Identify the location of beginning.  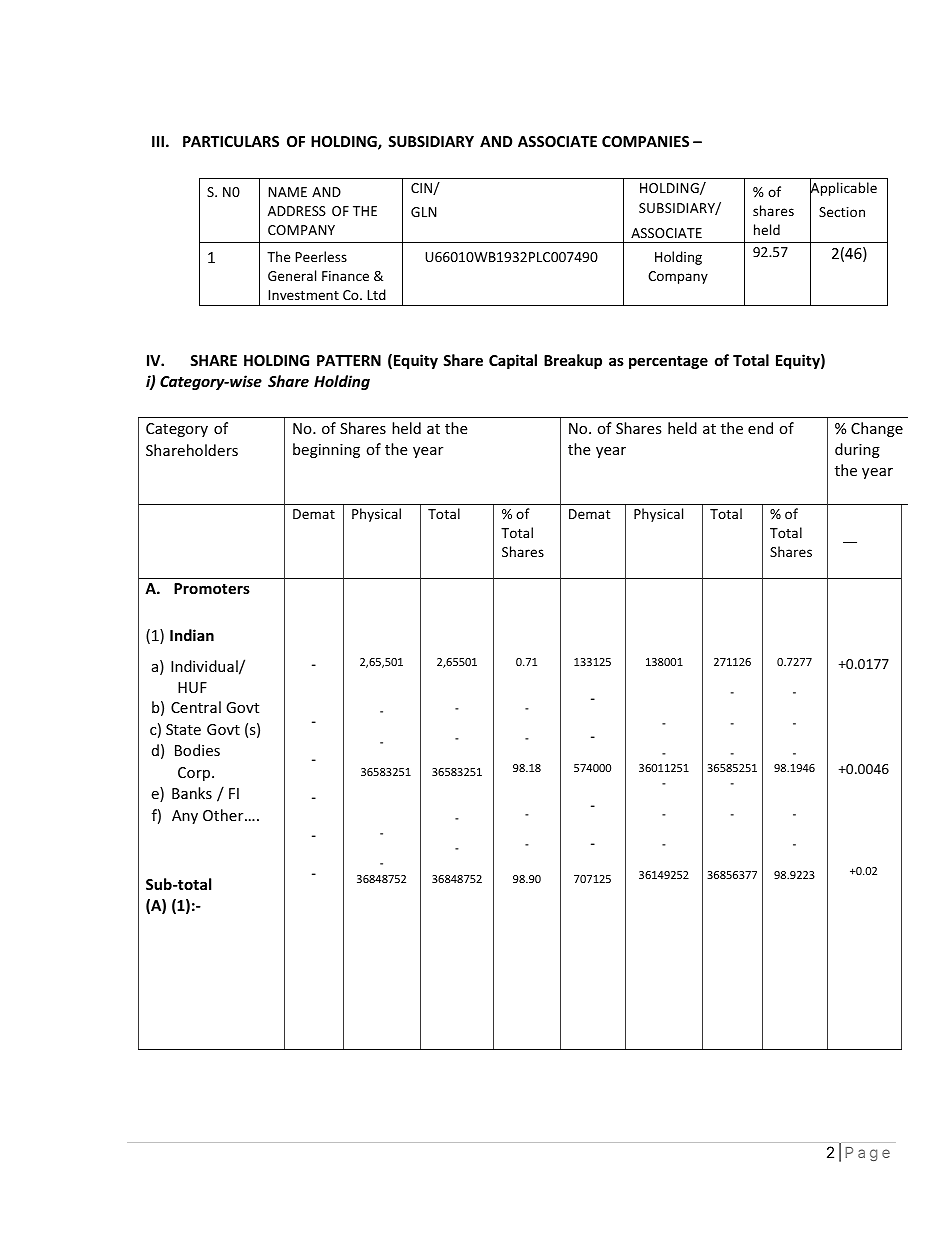
(326, 450).
